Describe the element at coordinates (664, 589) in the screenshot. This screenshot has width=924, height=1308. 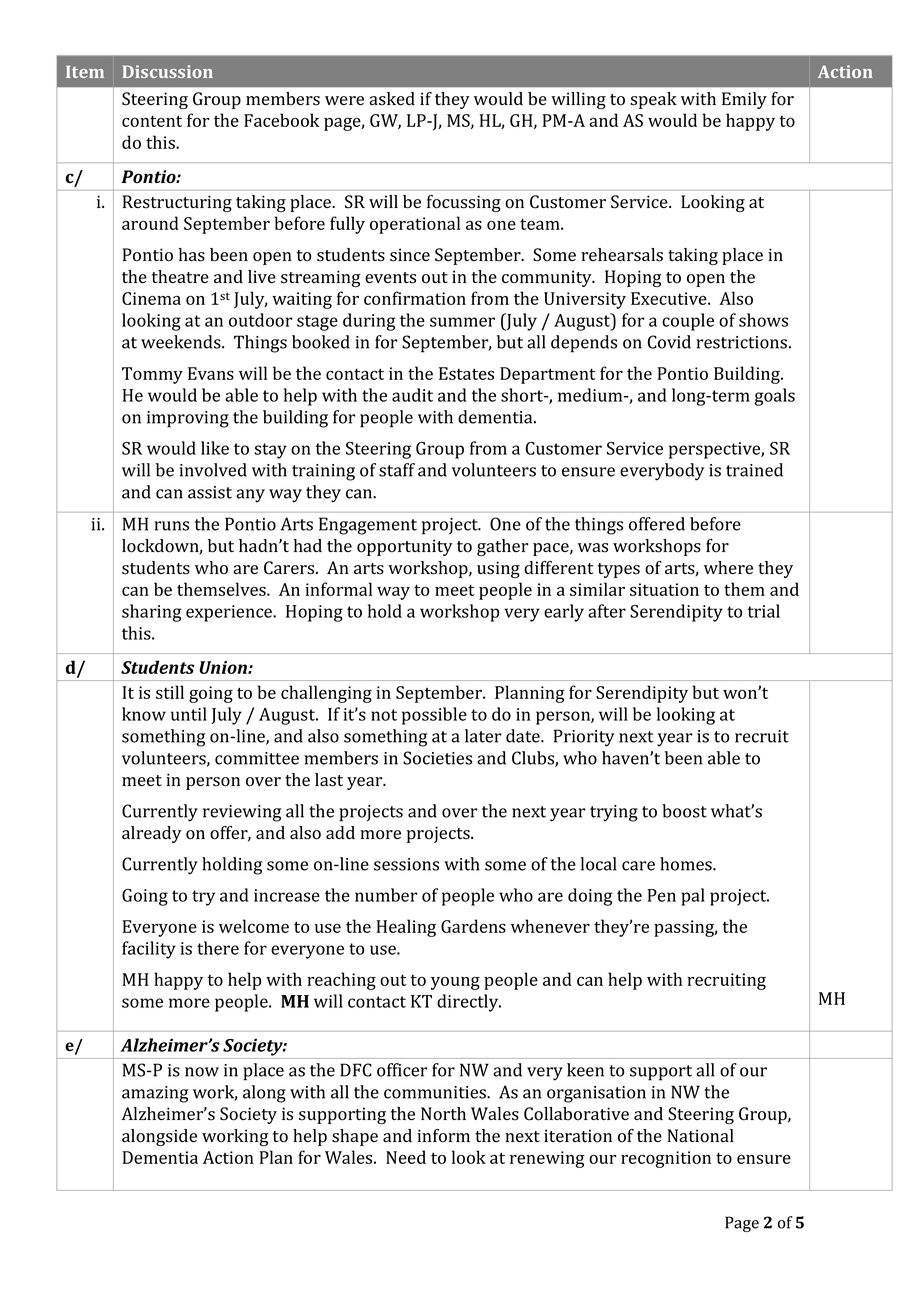
I see `situation` at that location.
